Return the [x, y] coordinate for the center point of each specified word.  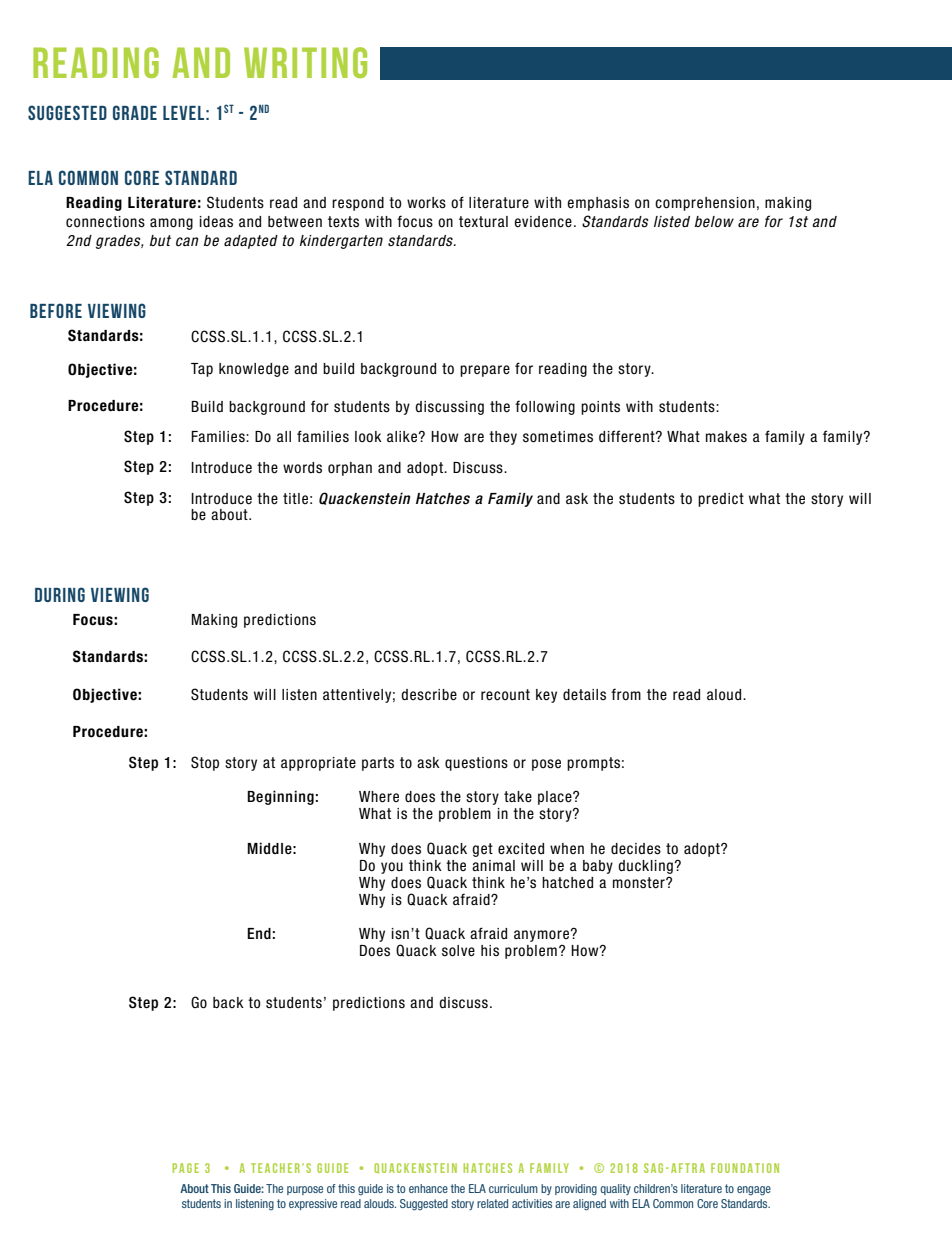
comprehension [705, 204]
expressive [313, 1204]
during [60, 594]
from [626, 694]
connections [105, 222]
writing [305, 62]
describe [429, 695]
